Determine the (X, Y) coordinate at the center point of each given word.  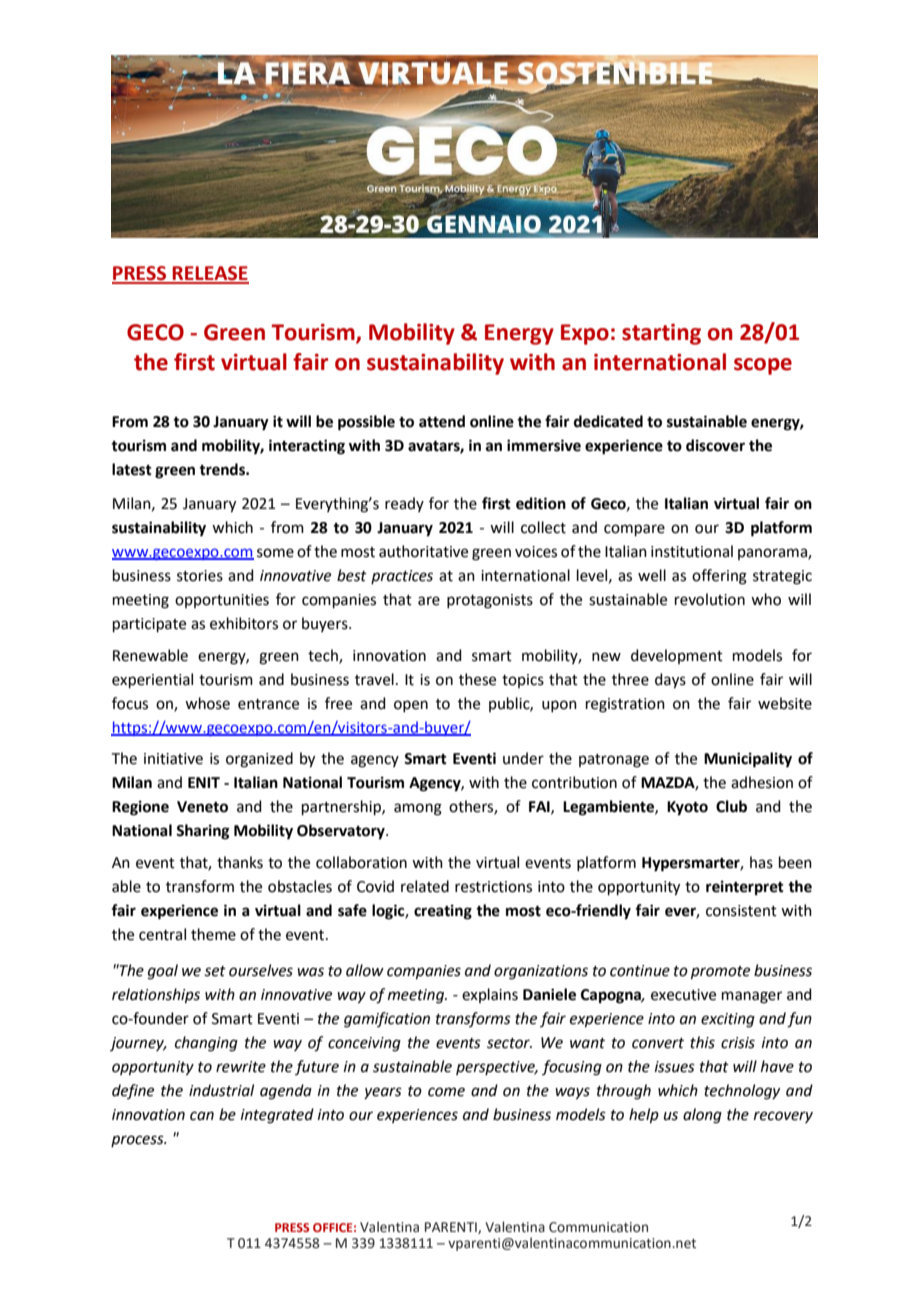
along (702, 1116)
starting (661, 334)
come (446, 1092)
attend (442, 421)
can (202, 1116)
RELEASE (210, 274)
